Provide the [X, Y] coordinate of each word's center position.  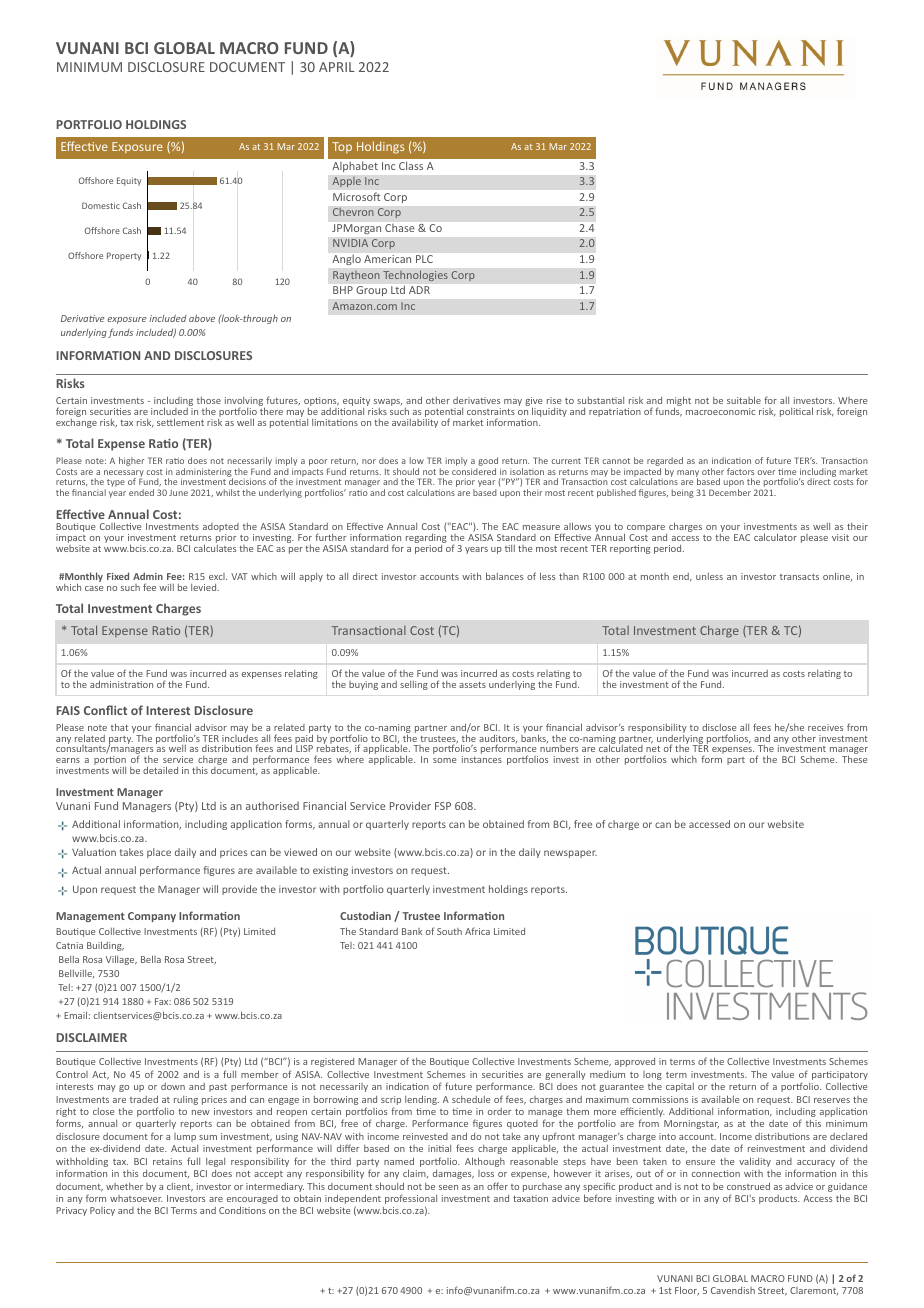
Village [121, 960]
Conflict [105, 710]
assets [472, 685]
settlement [180, 422]
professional [411, 1200]
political [796, 412]
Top [342, 147]
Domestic [101, 205]
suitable [744, 400]
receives [825, 727]
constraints [491, 411]
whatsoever [136, 1198]
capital [680, 1087]
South [449, 931]
